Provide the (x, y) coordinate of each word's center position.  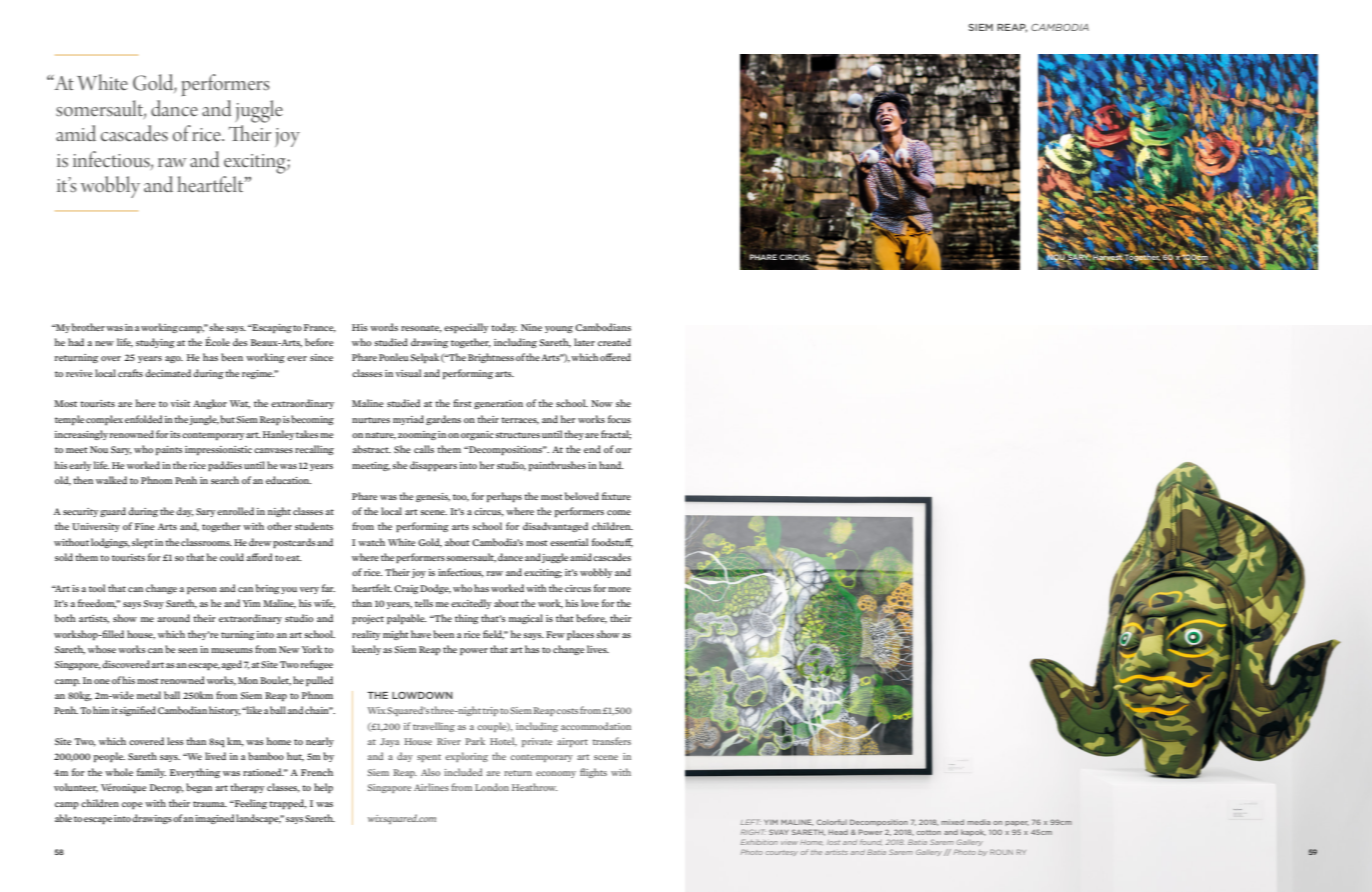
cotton (929, 832)
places (580, 635)
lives (598, 649)
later (584, 342)
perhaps (504, 497)
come (619, 512)
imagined (214, 819)
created (614, 342)
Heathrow (534, 787)
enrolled (235, 511)
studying (155, 343)
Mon (248, 680)
